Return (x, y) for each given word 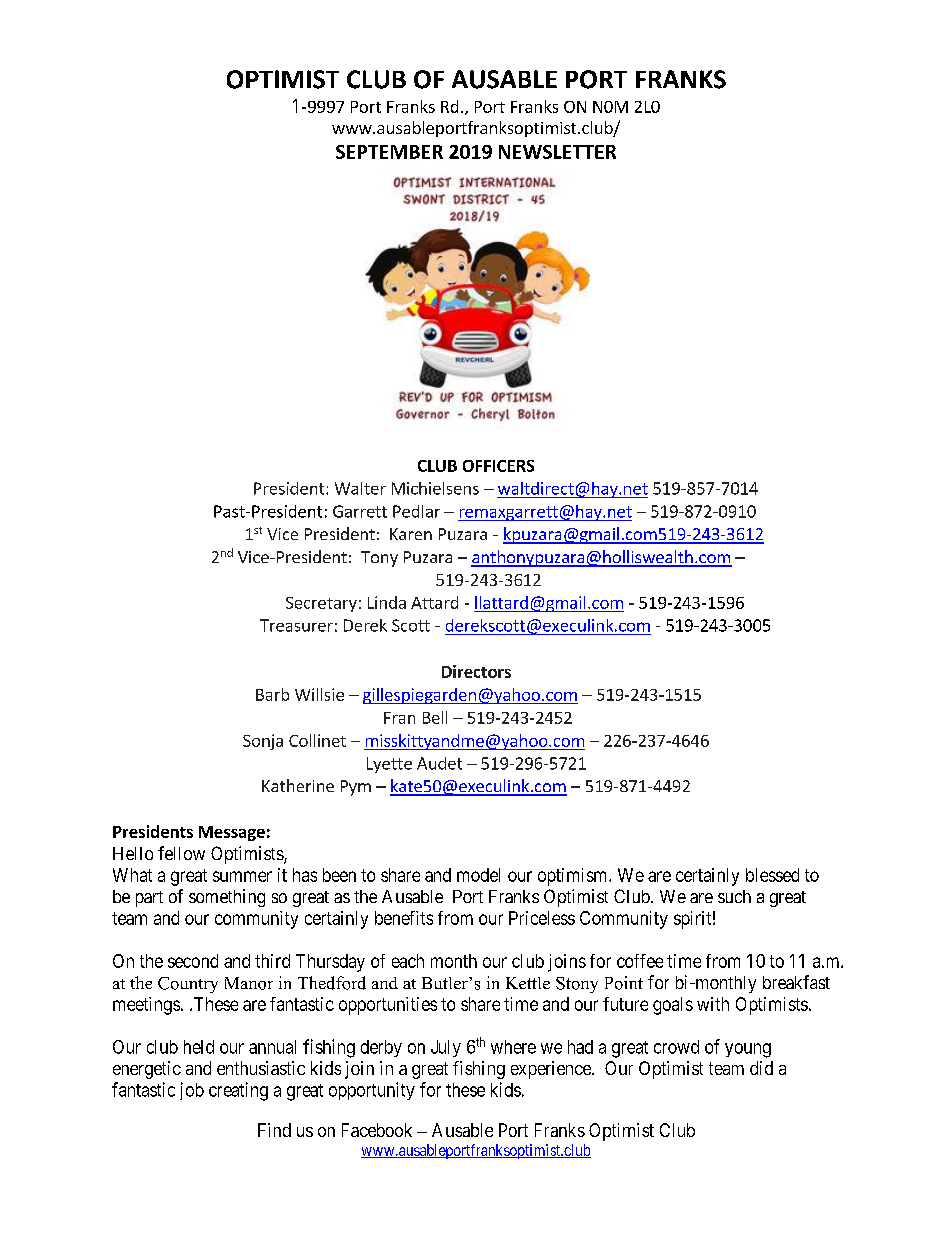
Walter (360, 488)
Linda (387, 602)
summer (242, 876)
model (478, 875)
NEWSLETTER (557, 152)
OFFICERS (498, 466)
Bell (435, 717)
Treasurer (296, 625)
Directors (476, 671)
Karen (411, 534)
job (192, 1091)
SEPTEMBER (389, 152)
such (734, 896)
